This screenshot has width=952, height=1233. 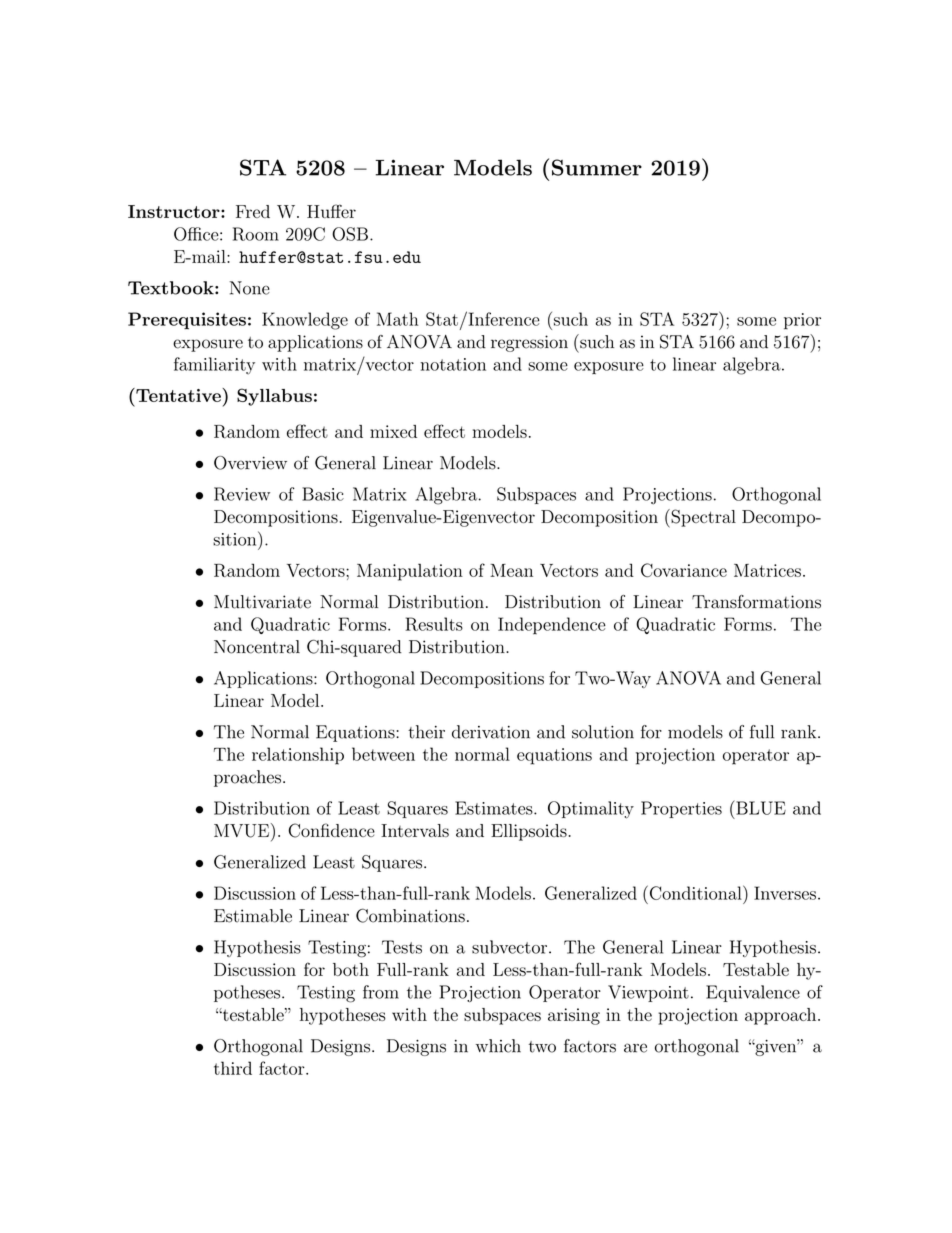 I want to click on Transformations, so click(x=756, y=602).
